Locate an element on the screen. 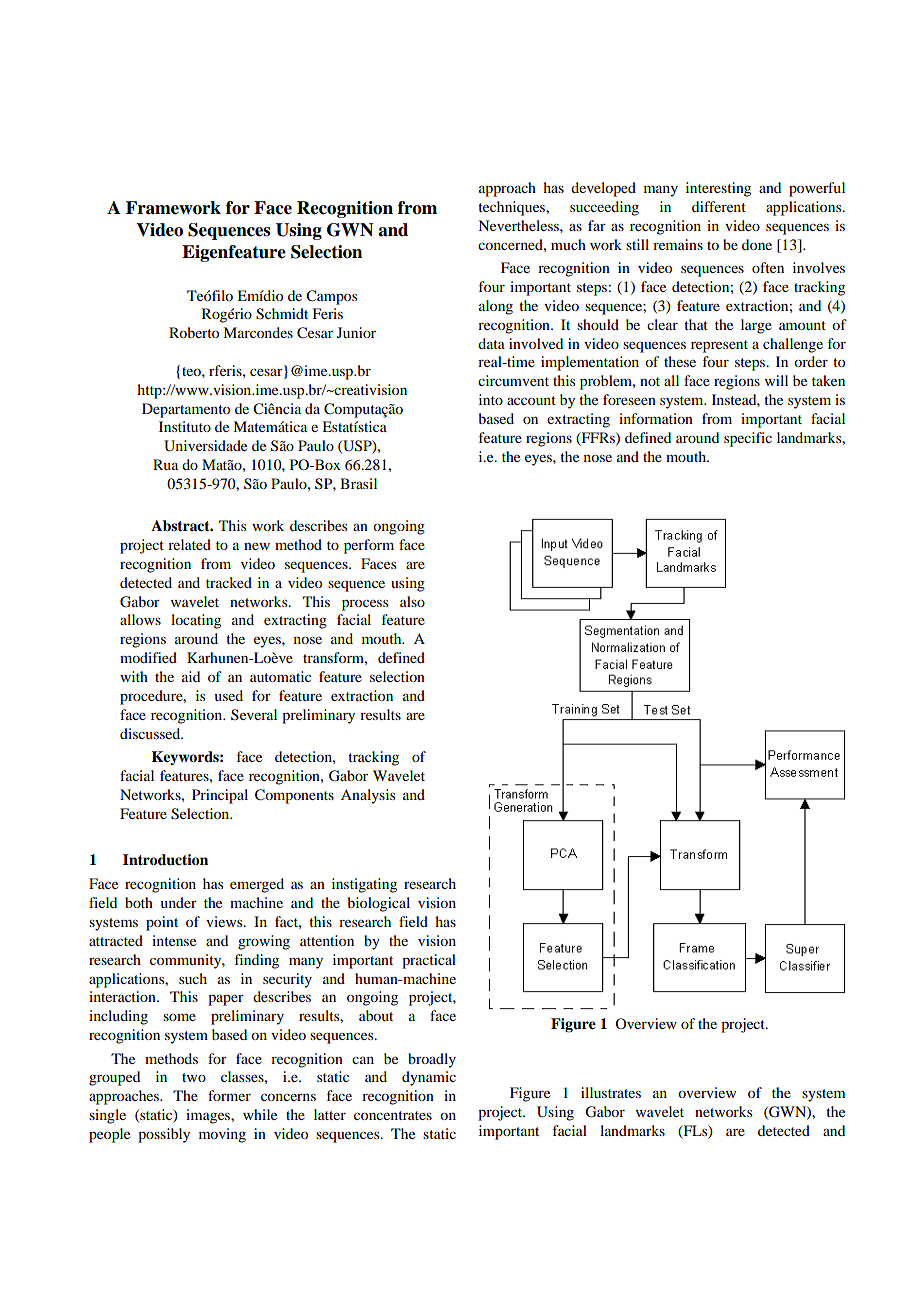  different is located at coordinates (719, 206).
